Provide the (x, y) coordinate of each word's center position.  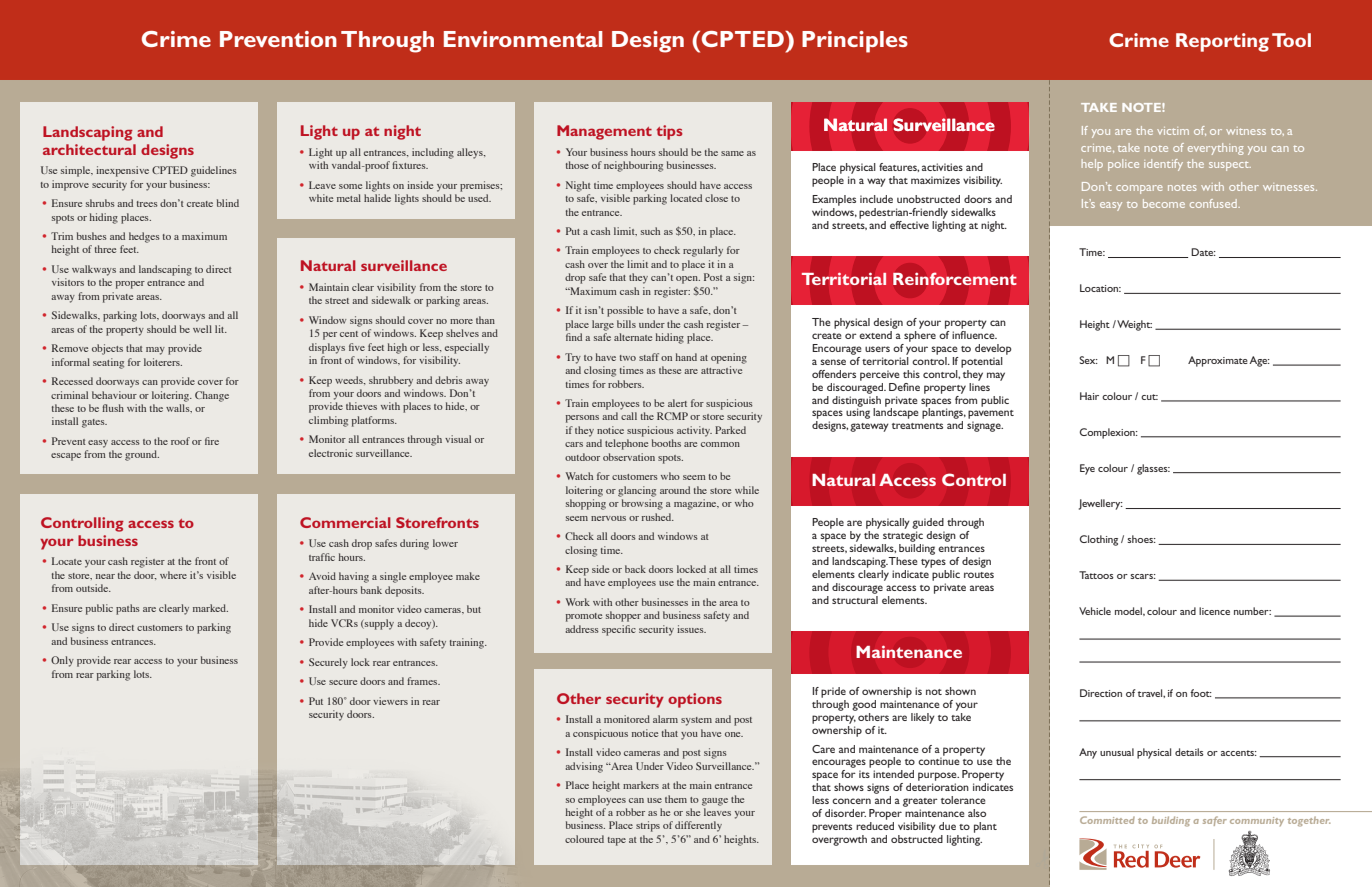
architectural (89, 149)
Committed (1107, 820)
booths (666, 443)
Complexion (1108, 433)
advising (584, 767)
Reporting (1222, 42)
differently (698, 826)
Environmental (523, 39)
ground (142, 455)
